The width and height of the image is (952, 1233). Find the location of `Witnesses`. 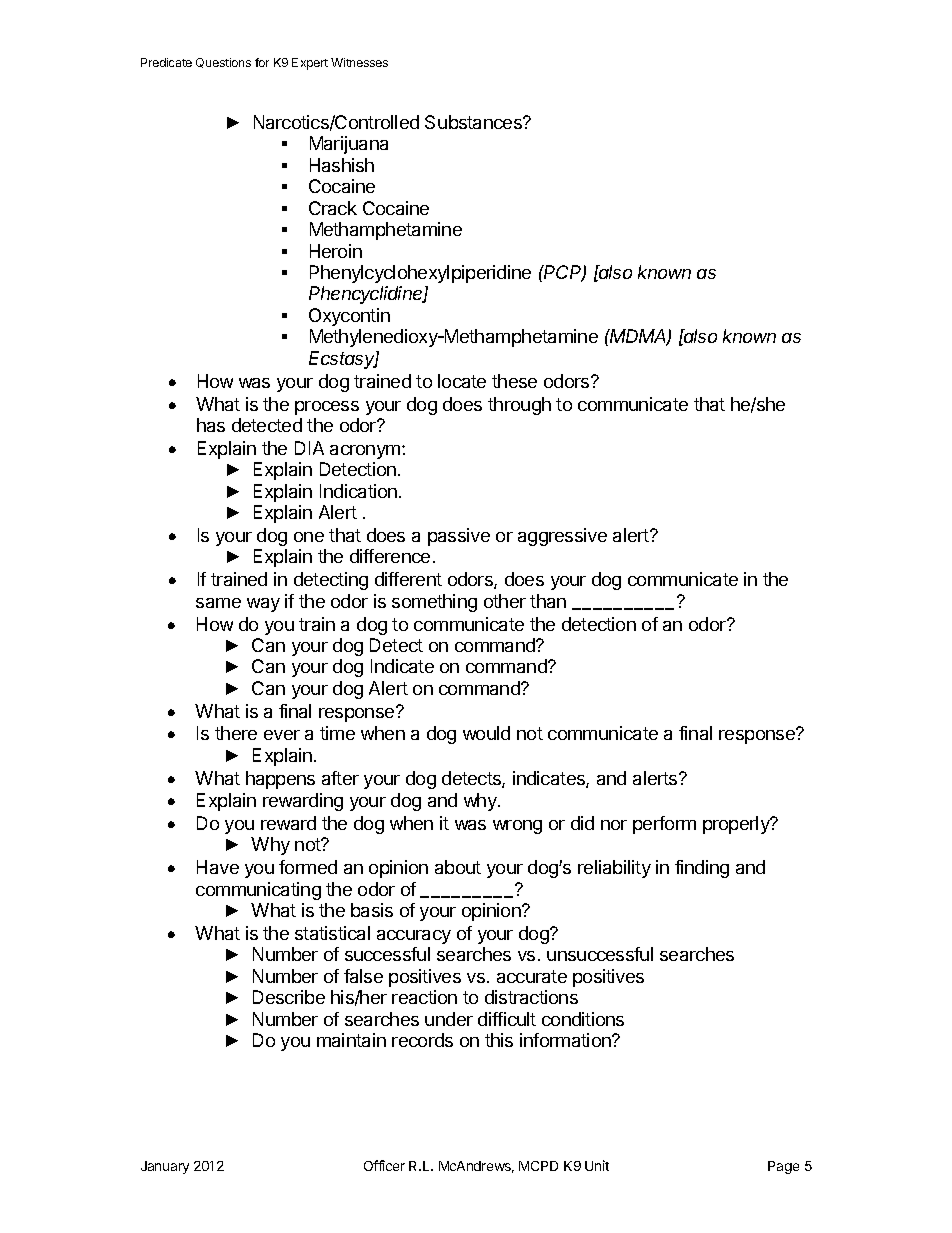

Witnesses is located at coordinates (359, 62).
